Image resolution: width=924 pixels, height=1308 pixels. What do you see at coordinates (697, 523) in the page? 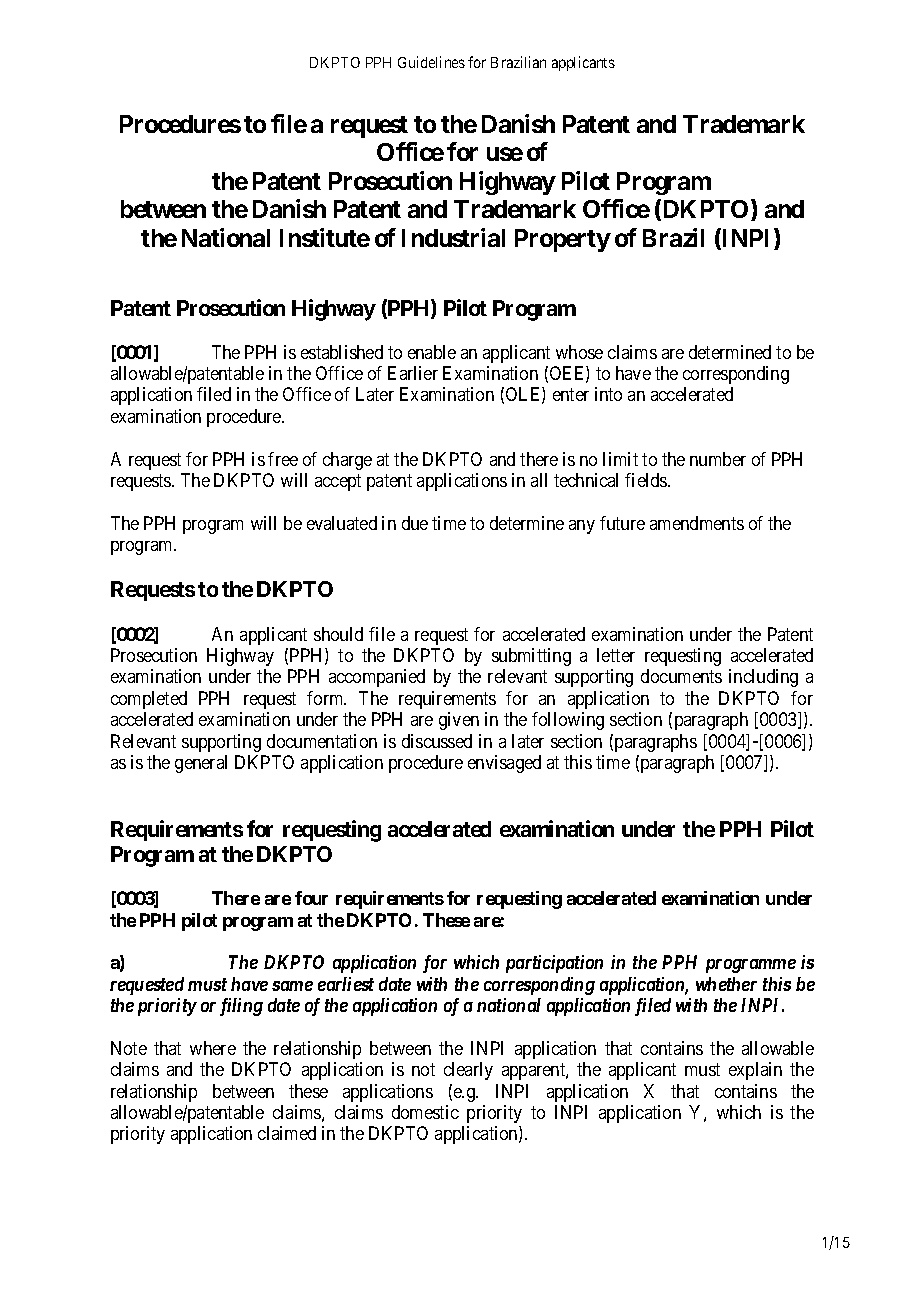
I see `amendments` at bounding box center [697, 523].
